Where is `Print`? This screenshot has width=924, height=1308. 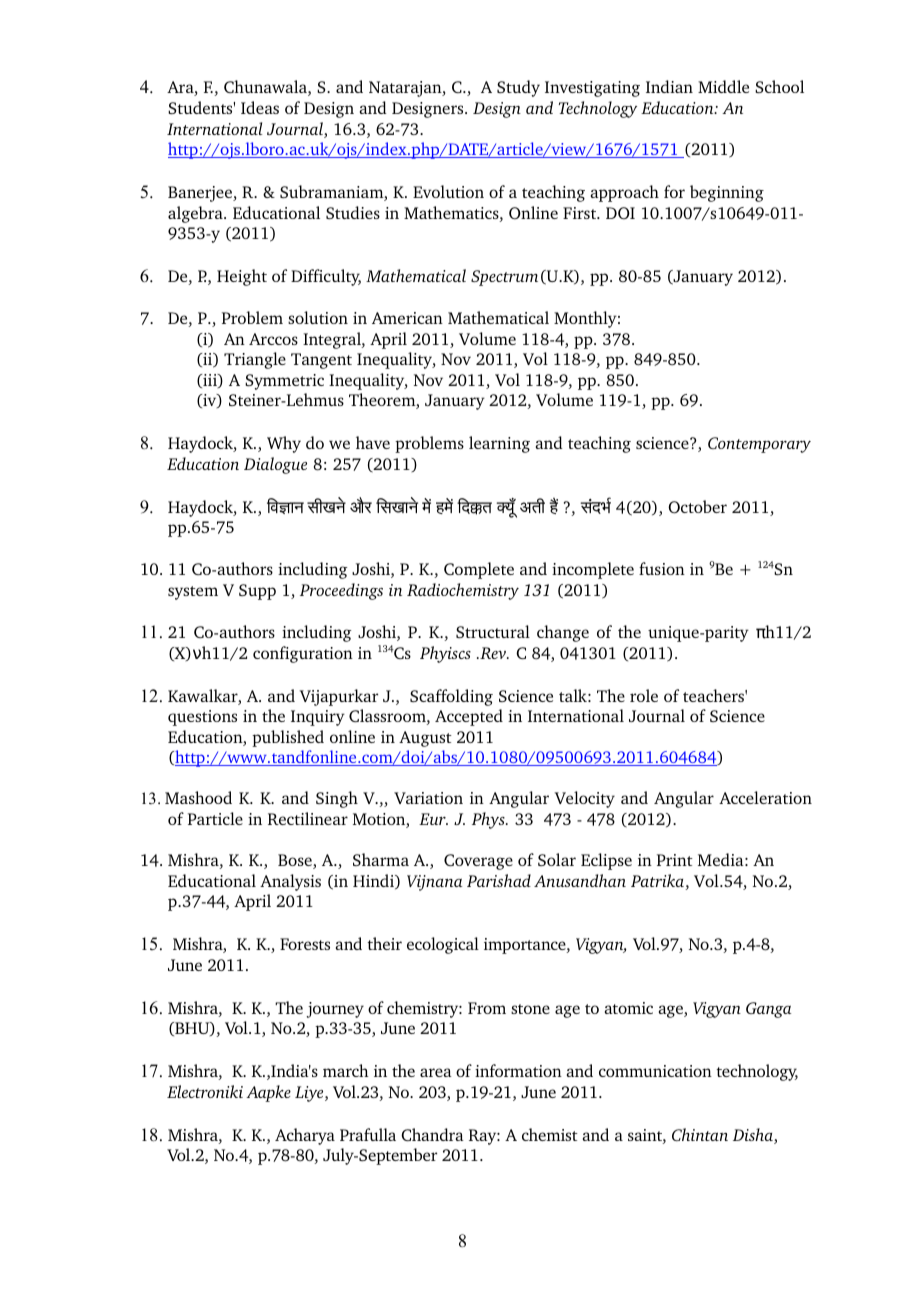 Print is located at coordinates (675, 860).
